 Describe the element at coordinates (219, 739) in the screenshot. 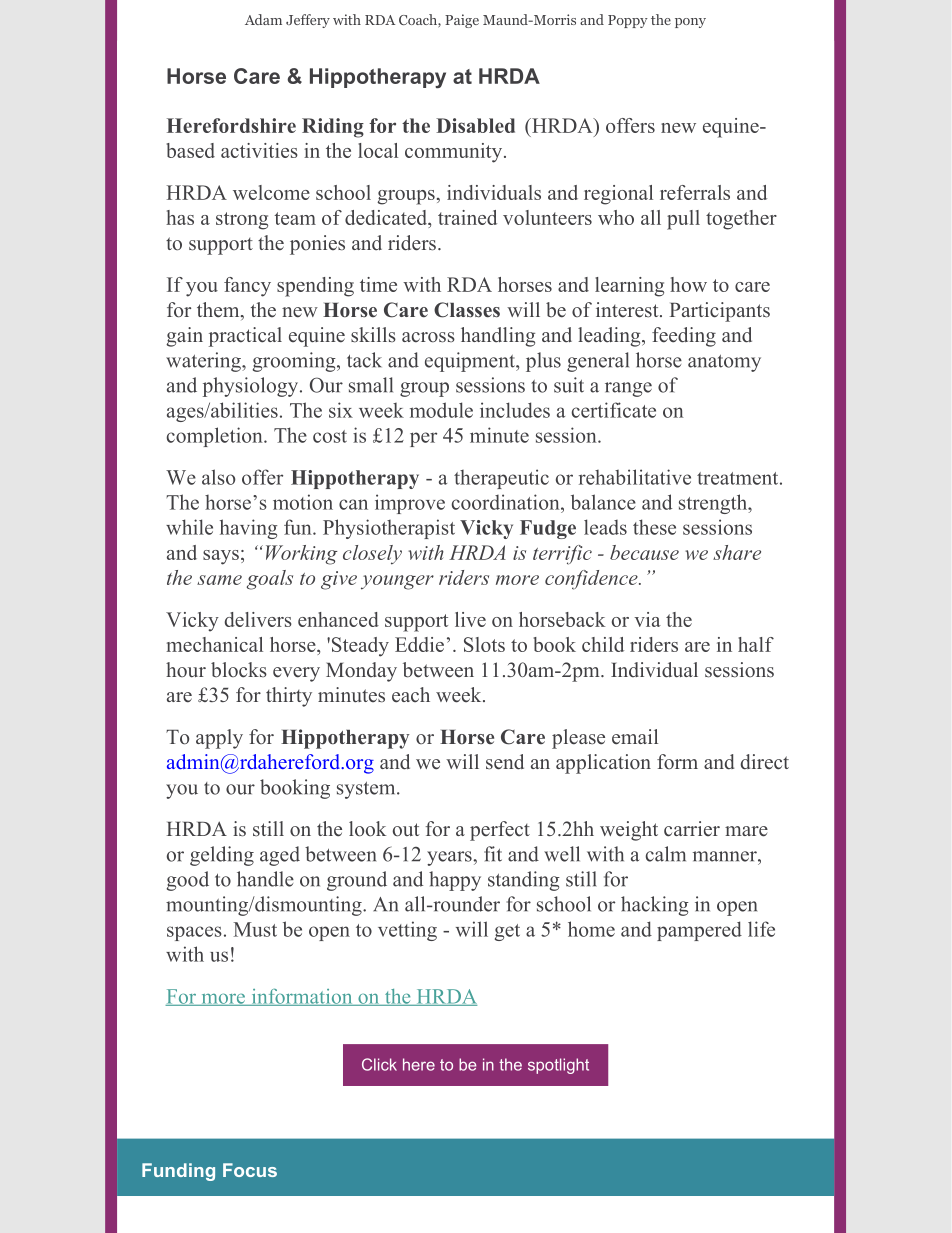

I see `apply` at that location.
